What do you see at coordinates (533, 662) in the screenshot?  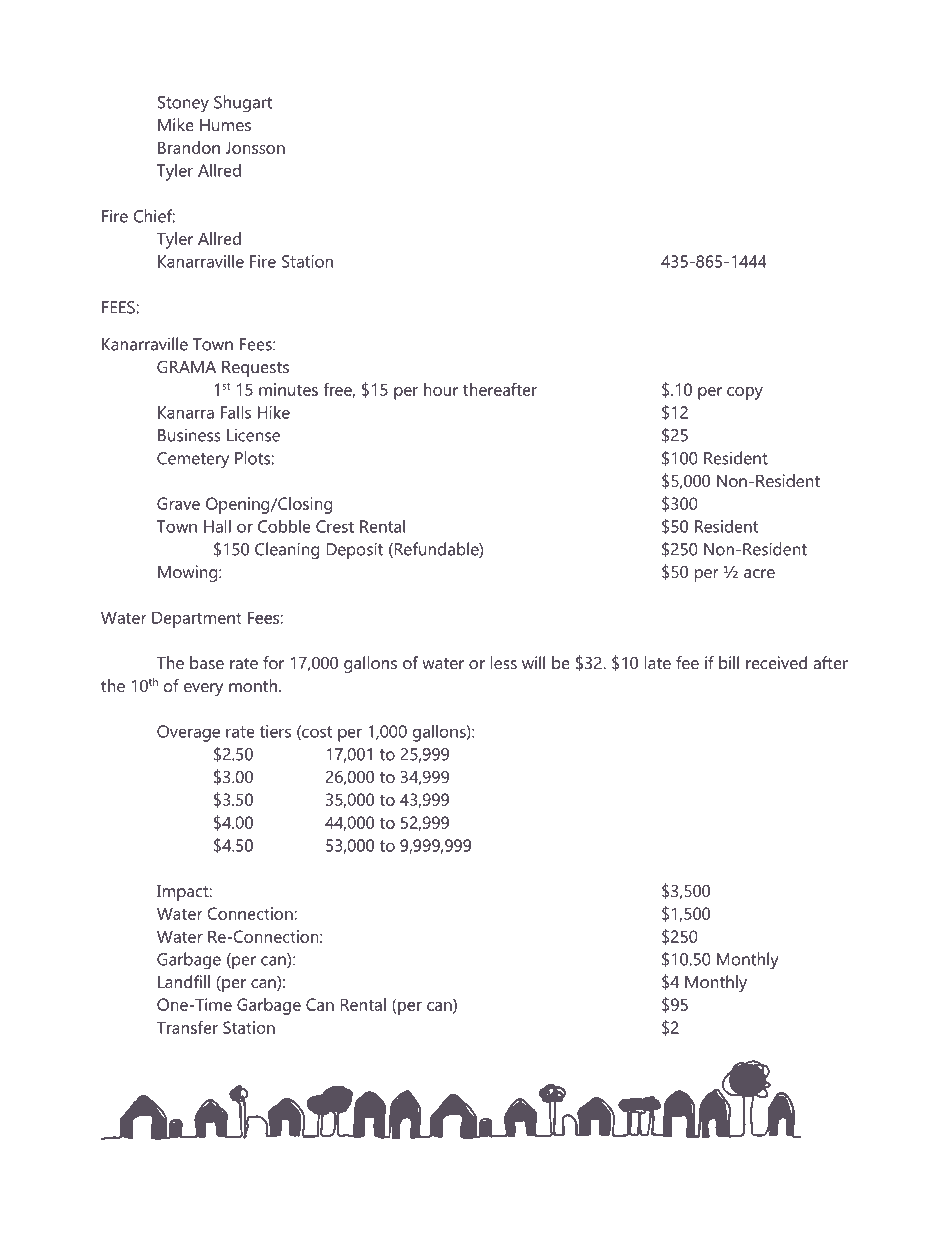 I see `will` at bounding box center [533, 662].
